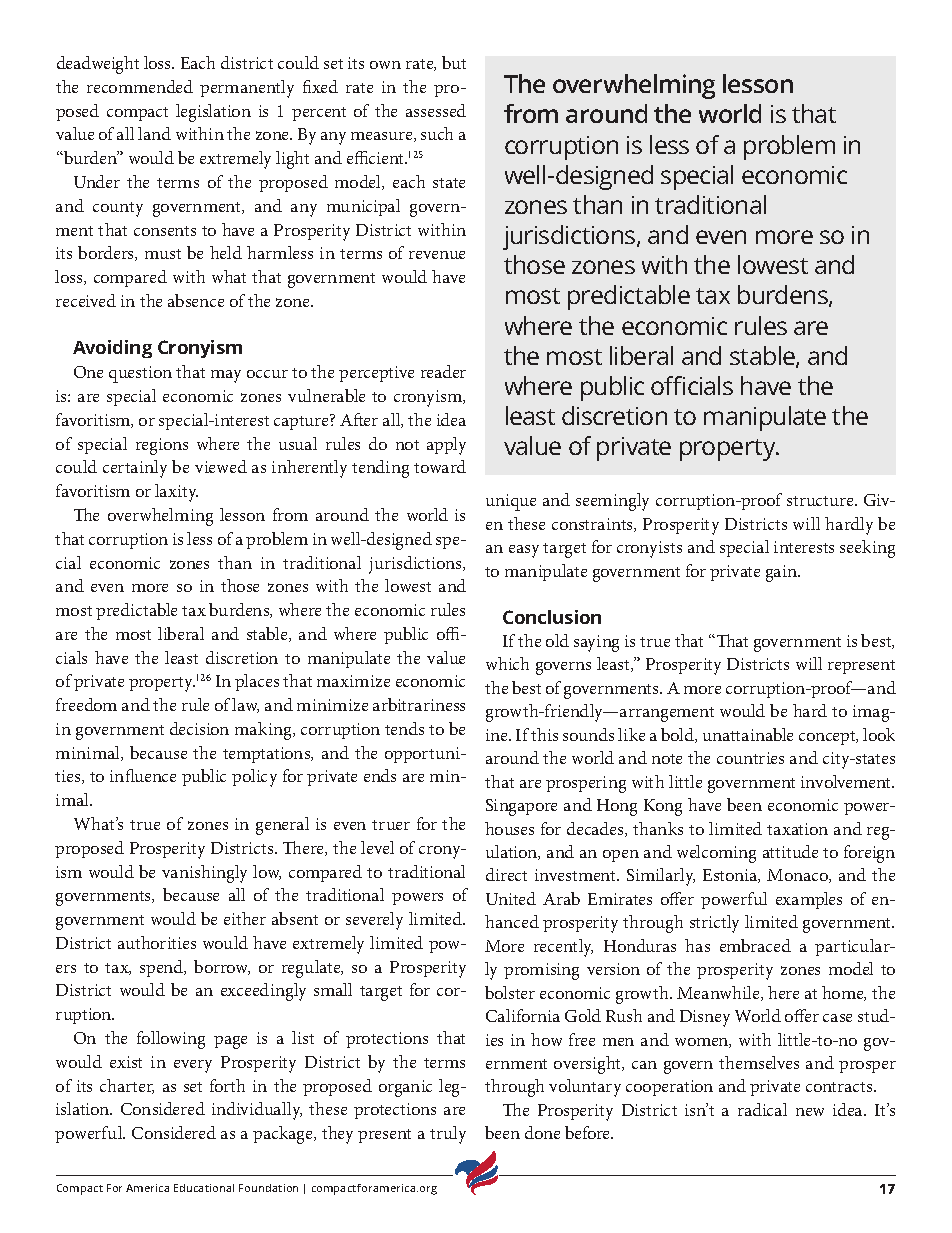 The image size is (952, 1233). Describe the element at coordinates (454, 62) in the screenshot. I see `but` at that location.
